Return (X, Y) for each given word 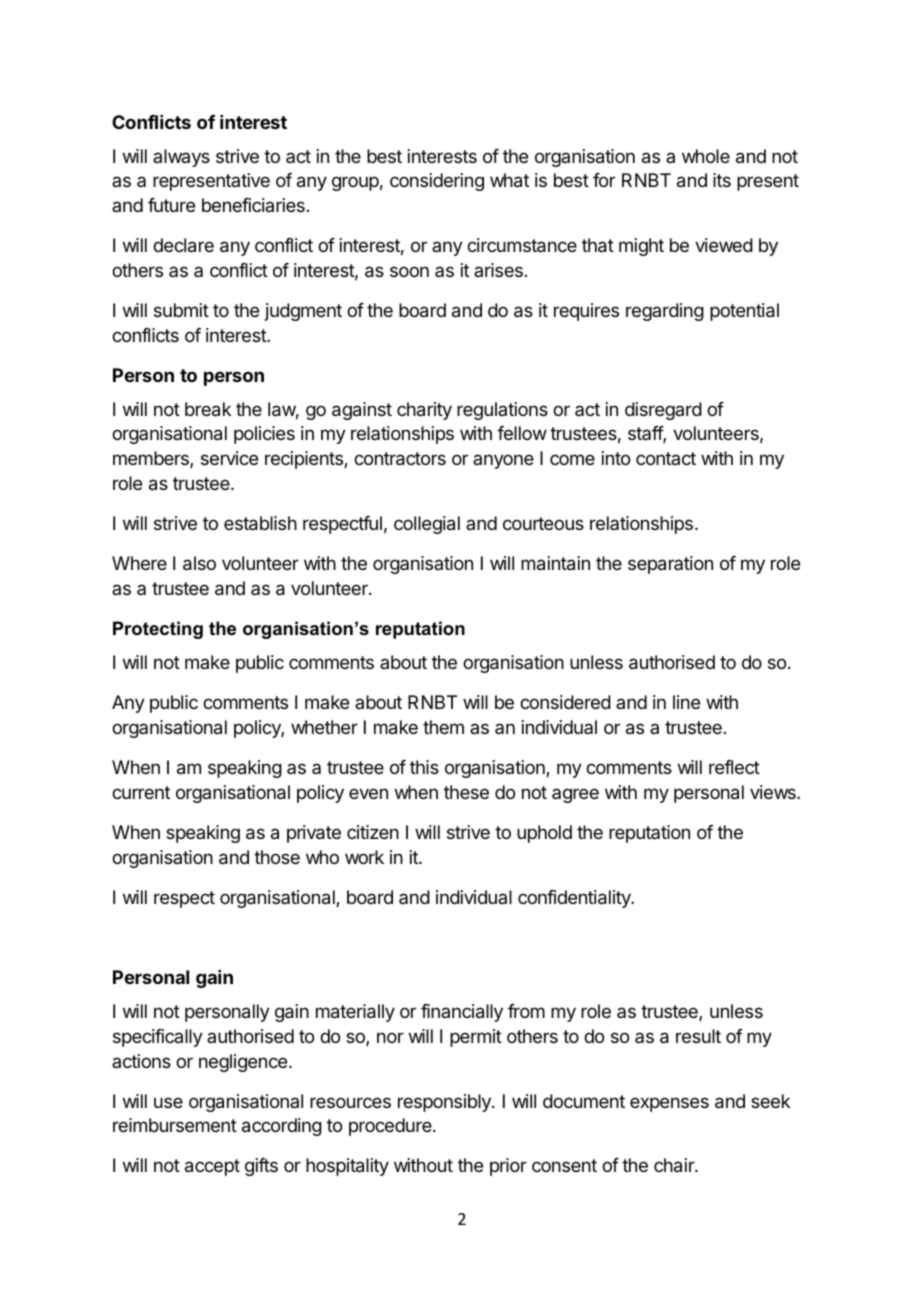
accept (212, 1167)
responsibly (445, 1103)
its (722, 180)
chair (675, 1165)
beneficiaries (253, 205)
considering (437, 182)
